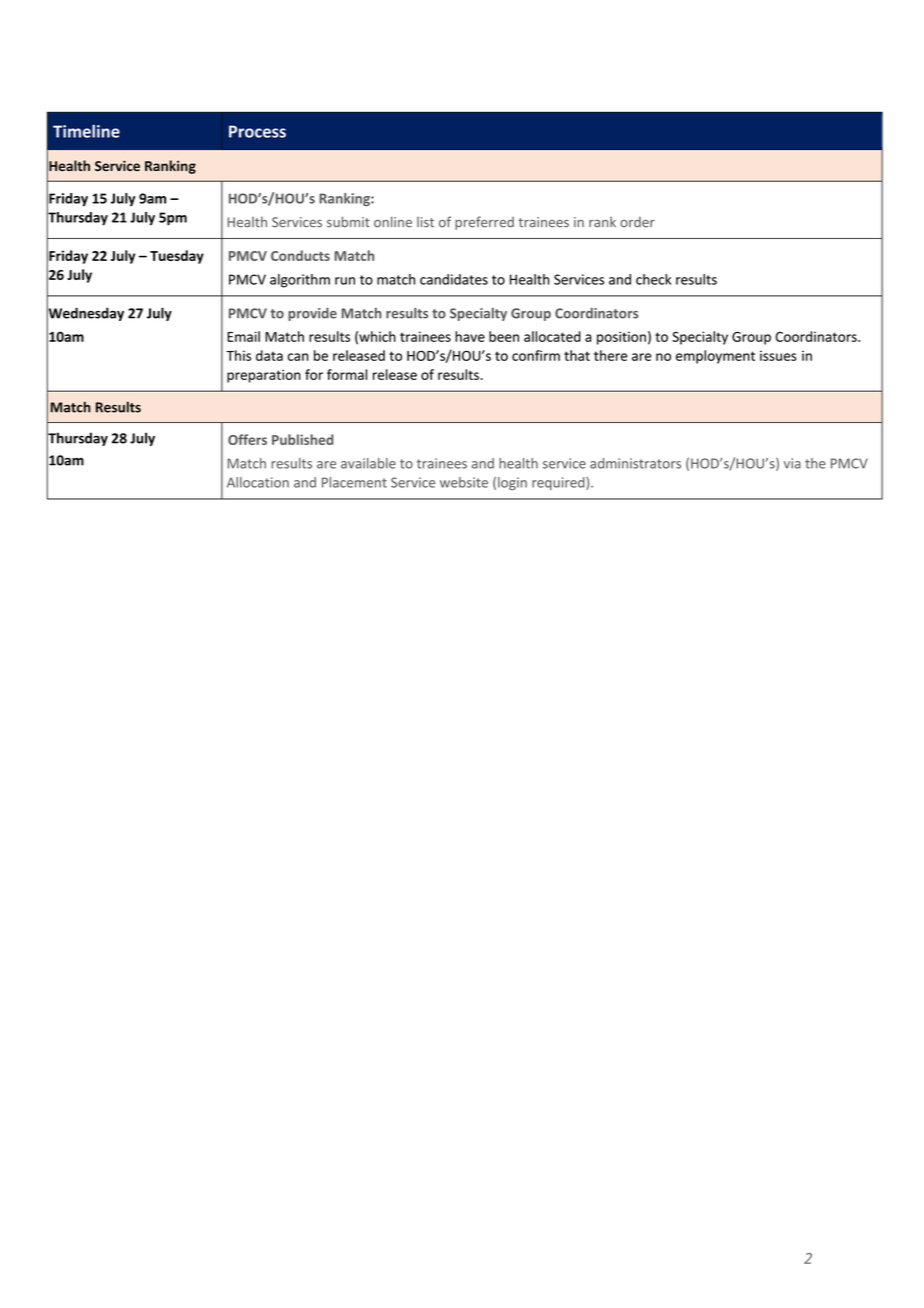 Image resolution: width=924 pixels, height=1308 pixels. I want to click on Allocation, so click(258, 482).
